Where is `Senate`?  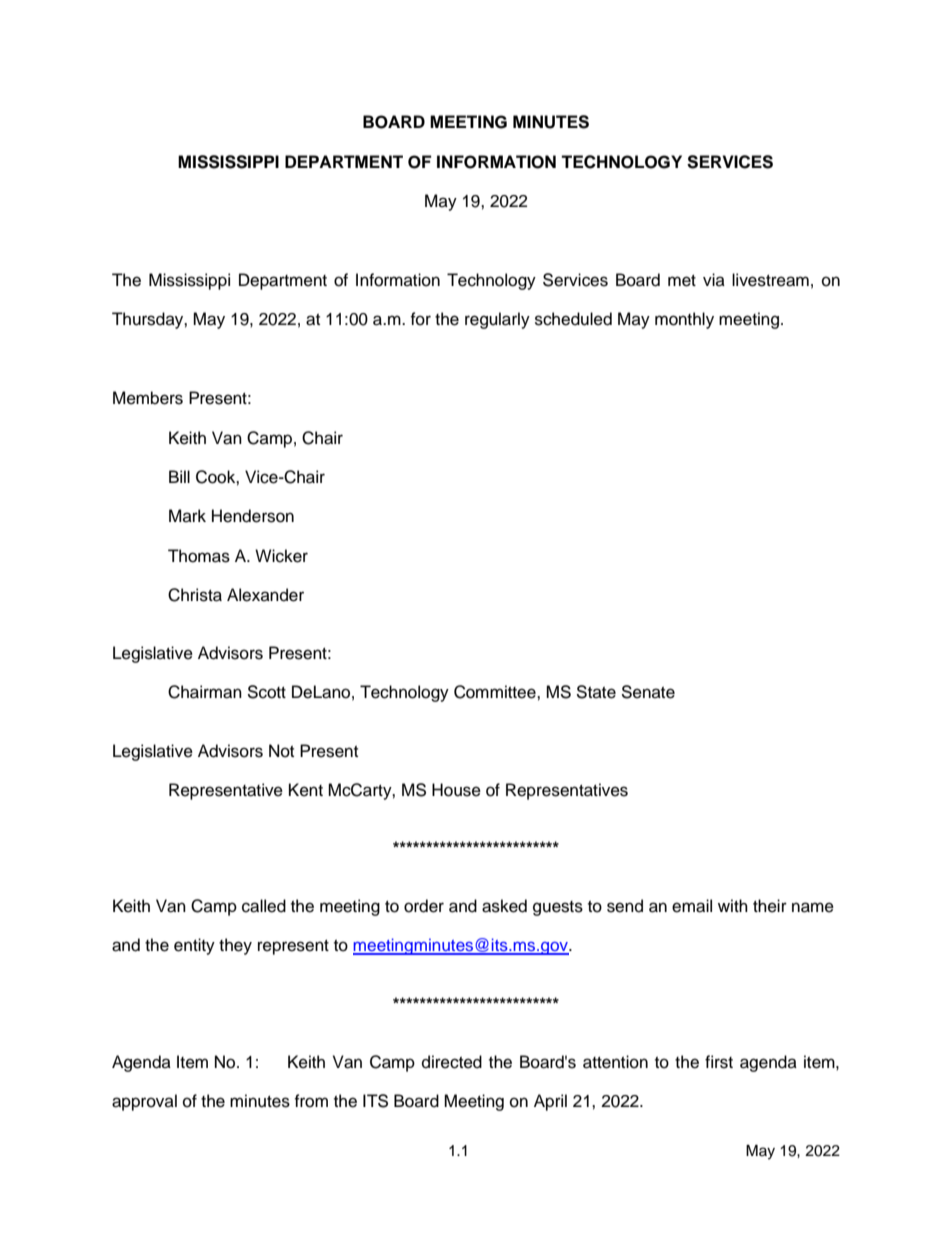 Senate is located at coordinates (648, 692).
